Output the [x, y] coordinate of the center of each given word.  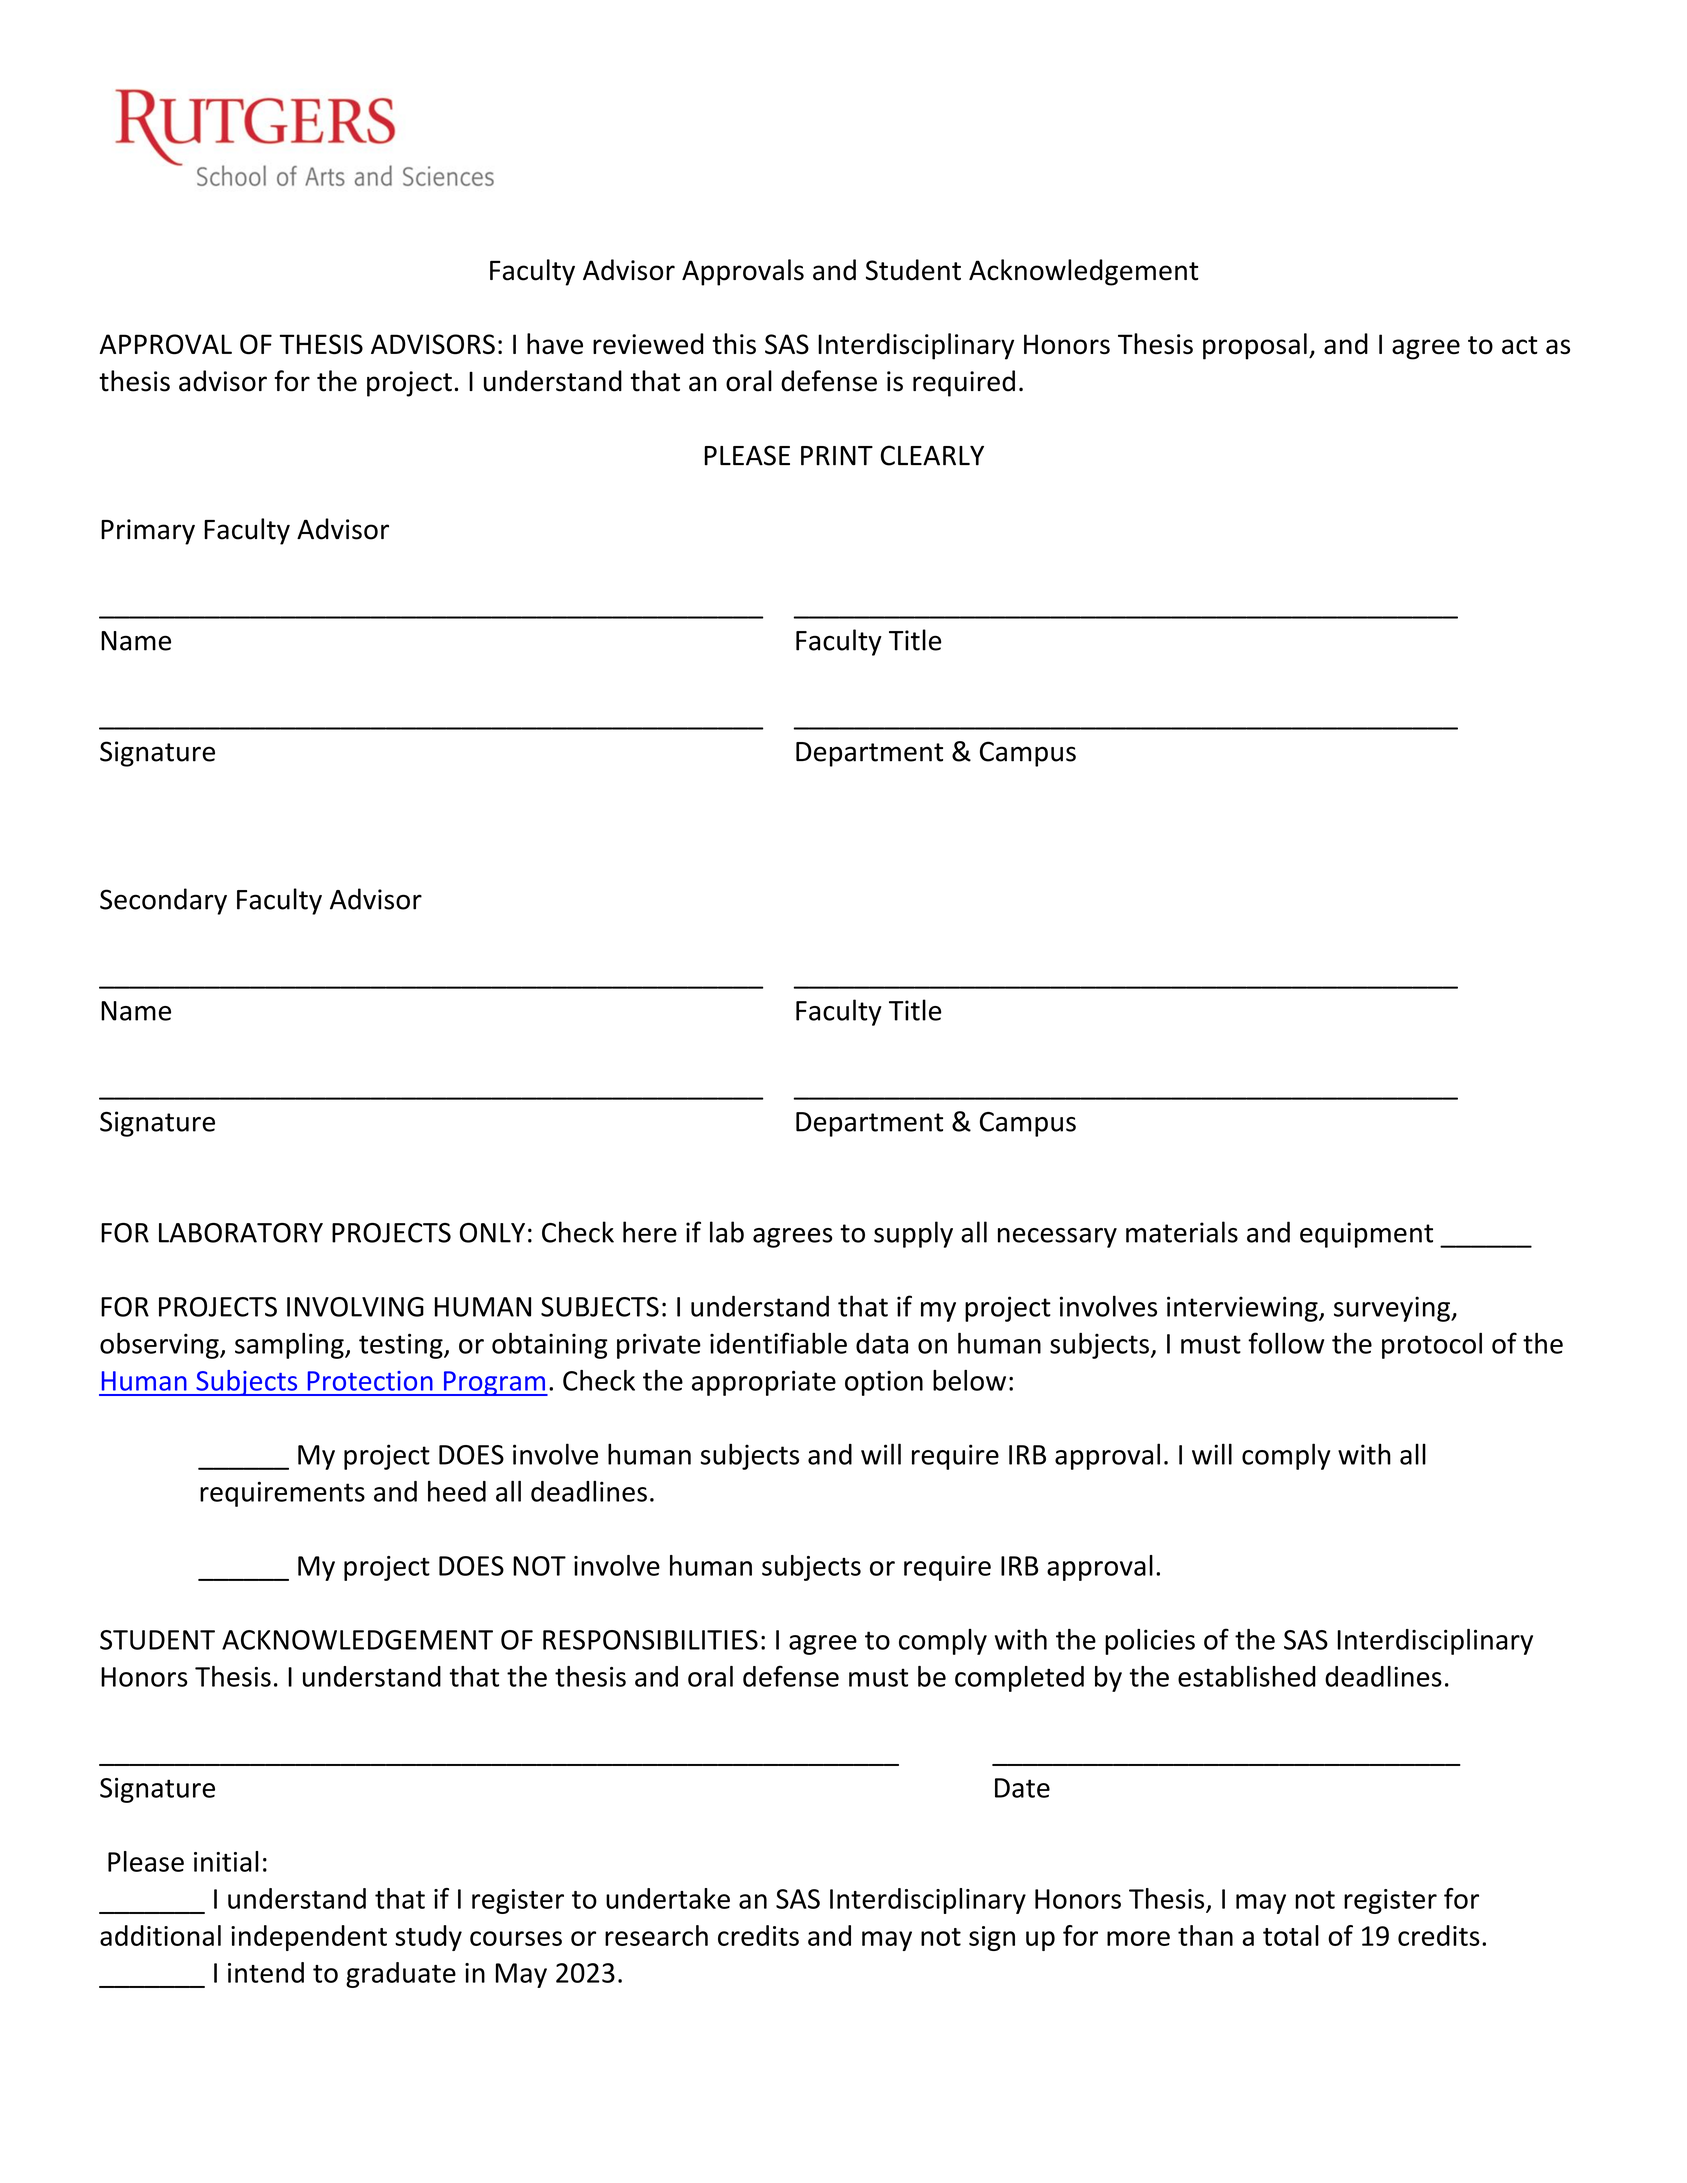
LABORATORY [241, 1233]
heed [457, 1491]
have [555, 344]
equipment [1366, 1235]
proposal [1255, 346]
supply [913, 1234]
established [1247, 1676]
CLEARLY [932, 455]
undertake [668, 1898]
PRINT [837, 456]
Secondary [163, 901]
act [1520, 345]
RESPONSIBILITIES [650, 1640]
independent [309, 1938]
